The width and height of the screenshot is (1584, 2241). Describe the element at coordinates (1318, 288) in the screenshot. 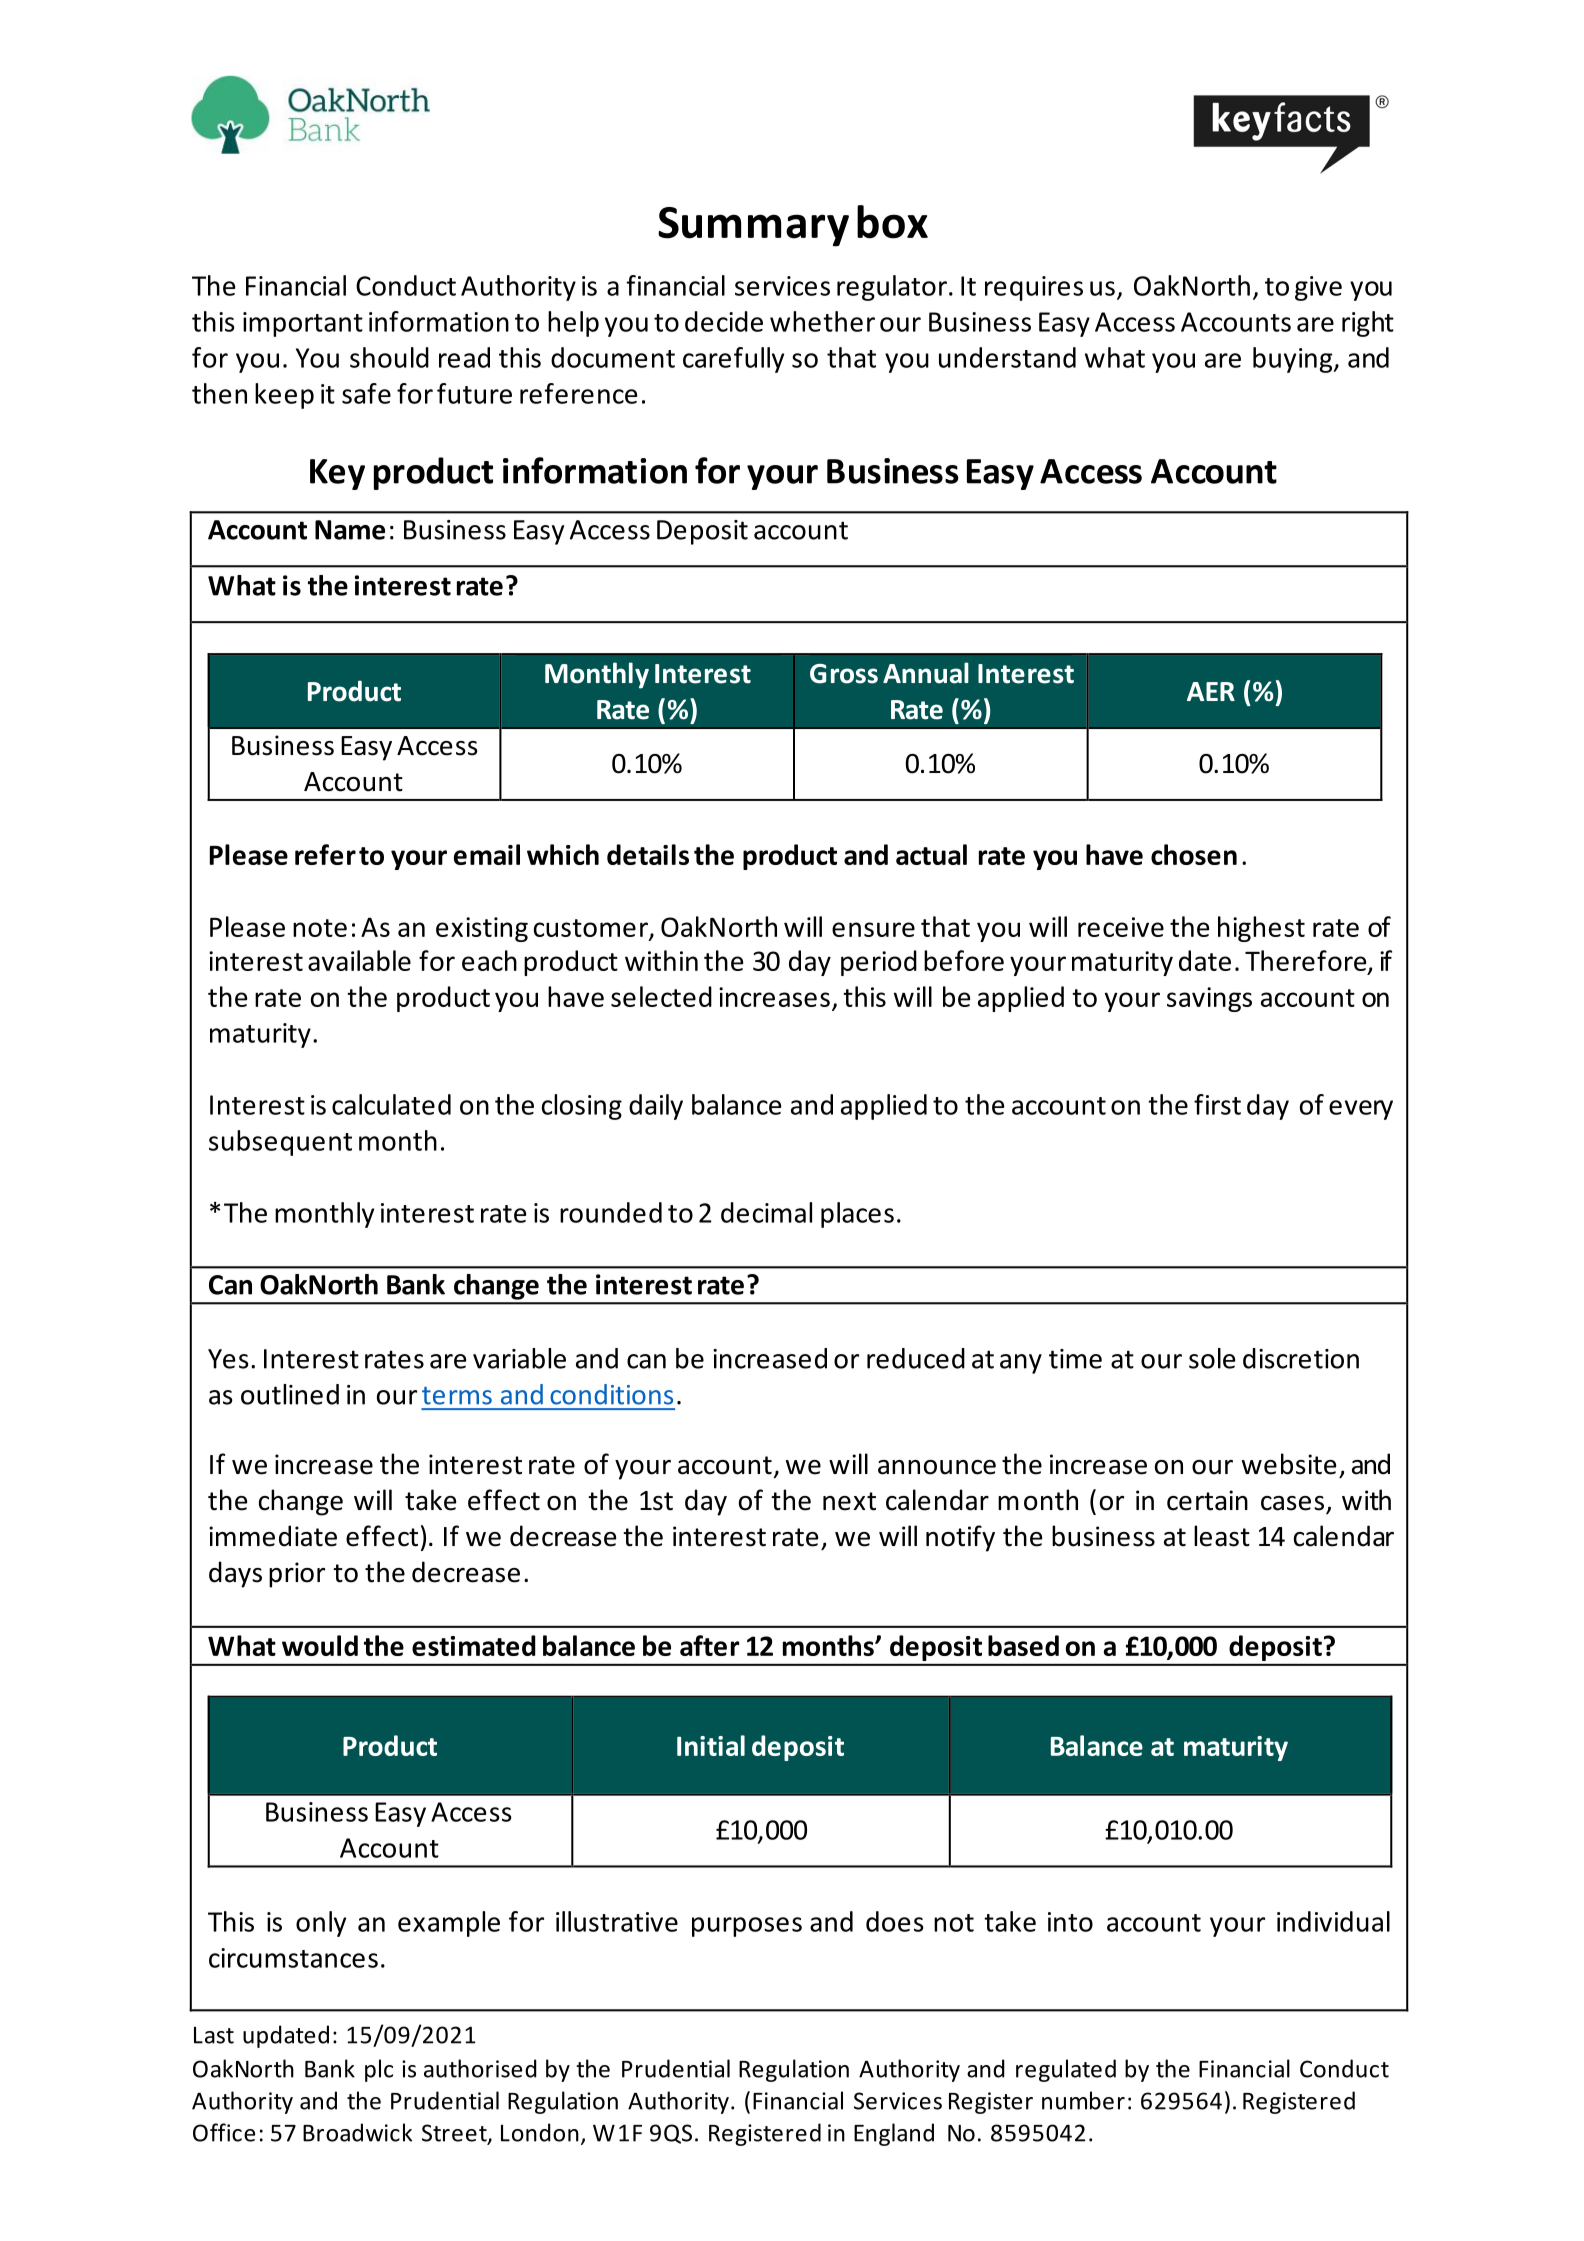

I see `give` at that location.
